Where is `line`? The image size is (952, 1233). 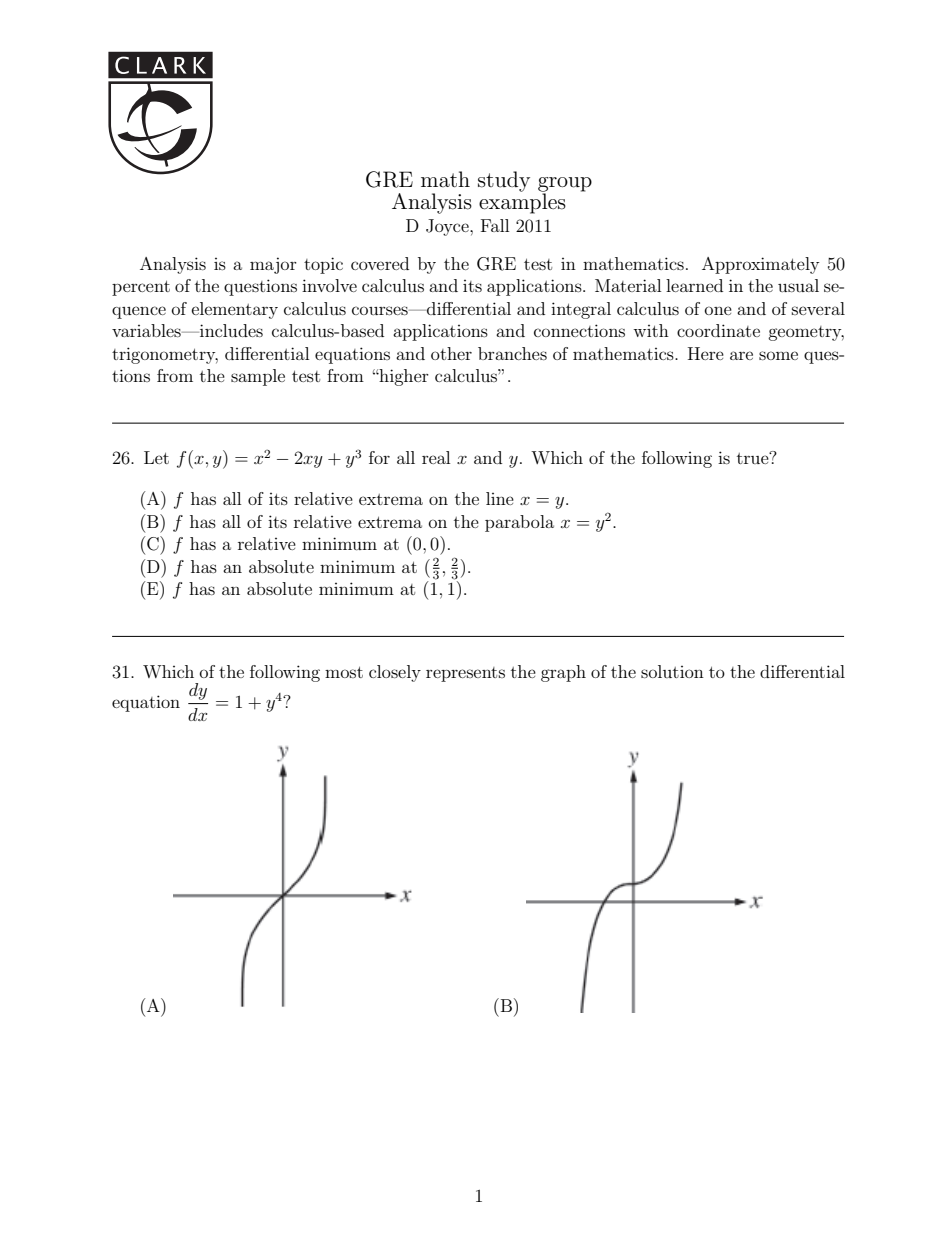
line is located at coordinates (500, 498).
